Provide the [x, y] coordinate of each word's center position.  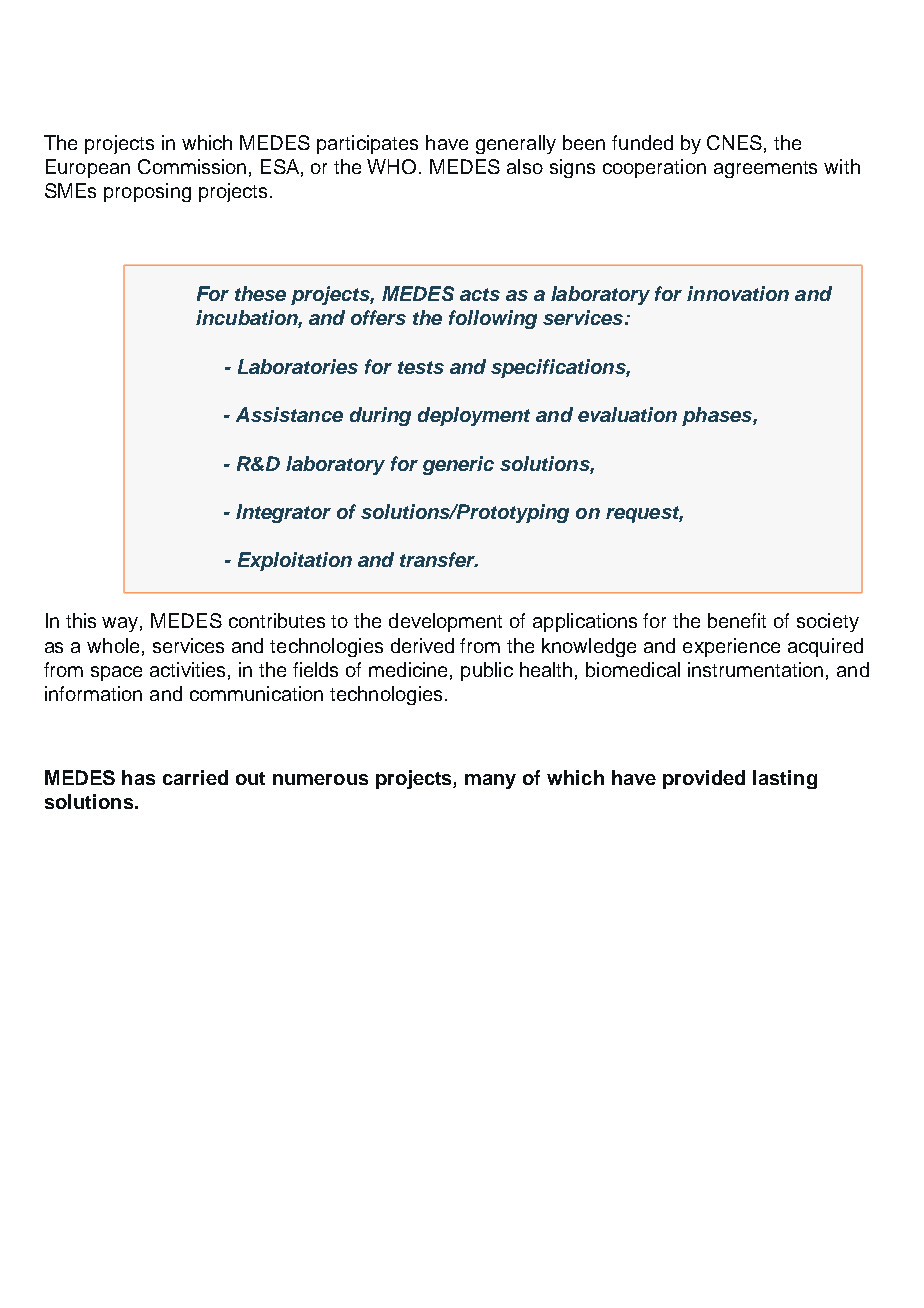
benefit [737, 620]
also [525, 166]
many [490, 781]
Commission [192, 166]
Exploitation [295, 561]
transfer [439, 559]
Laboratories [298, 366]
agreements [765, 169]
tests [421, 367]
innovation [738, 293]
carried [195, 777]
